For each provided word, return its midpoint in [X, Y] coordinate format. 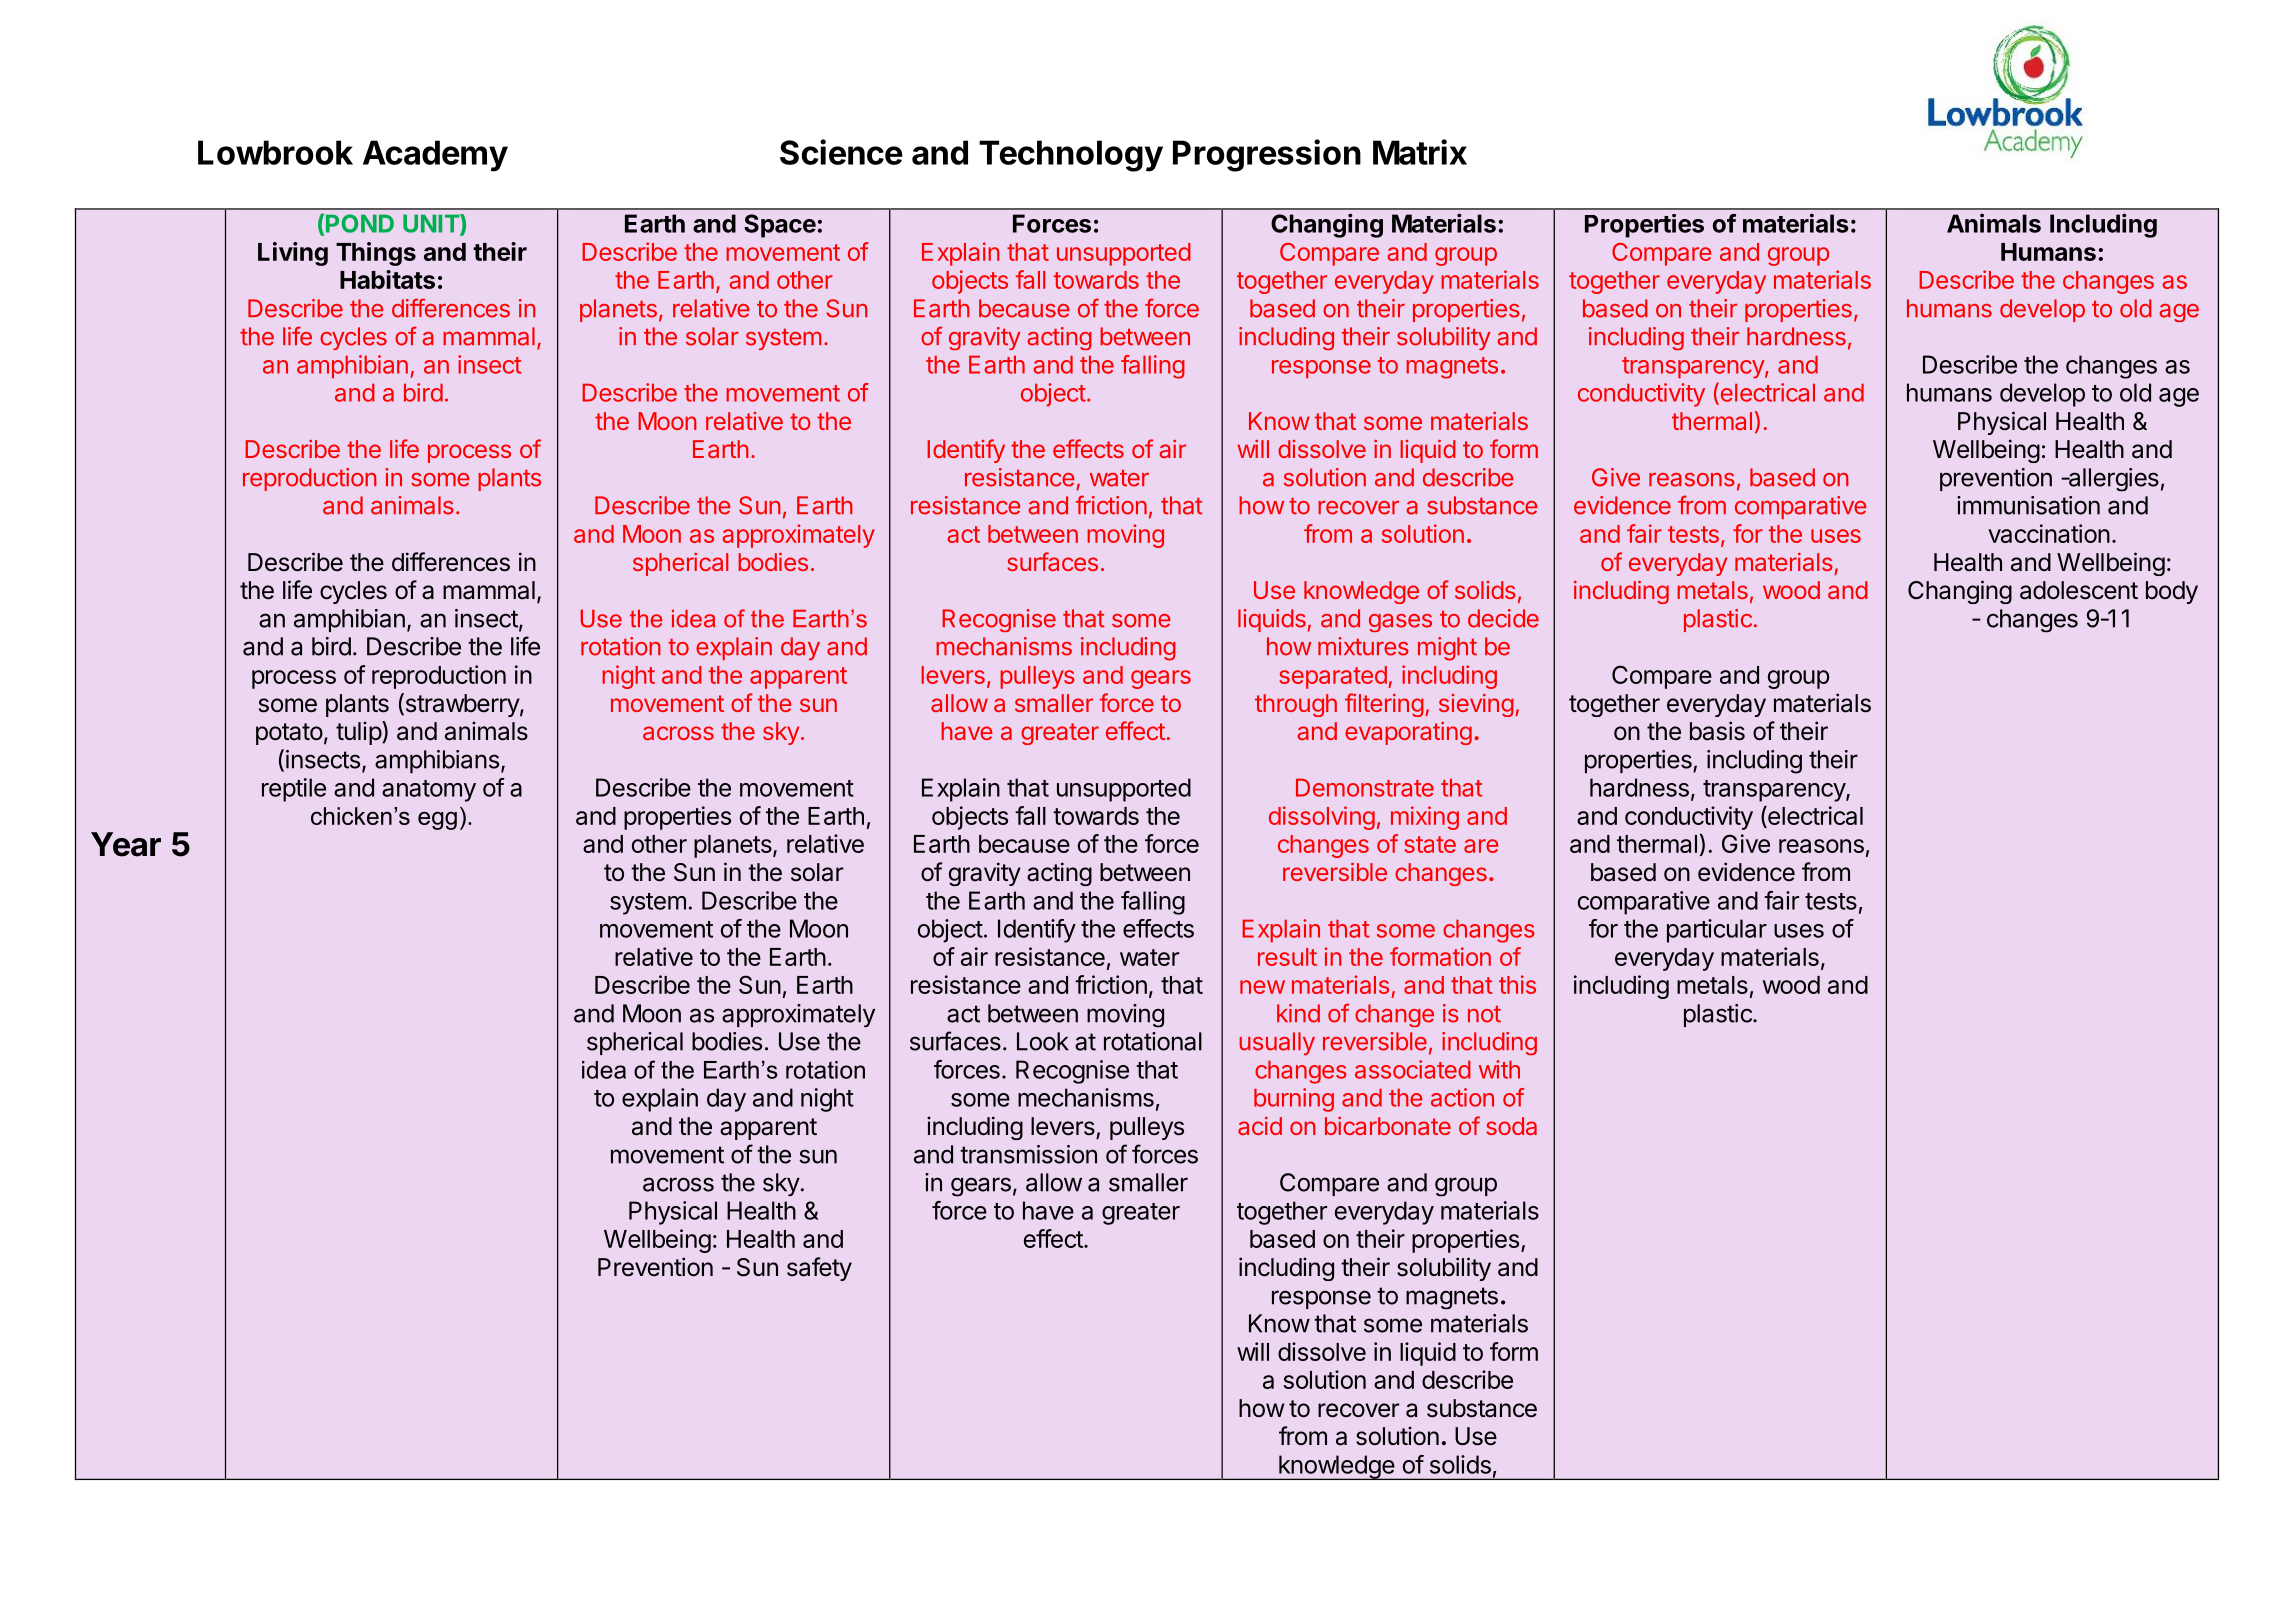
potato [289, 734]
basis [1717, 731]
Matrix [1420, 152]
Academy [435, 156]
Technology [1071, 156]
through [1296, 705]
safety [819, 1269]
